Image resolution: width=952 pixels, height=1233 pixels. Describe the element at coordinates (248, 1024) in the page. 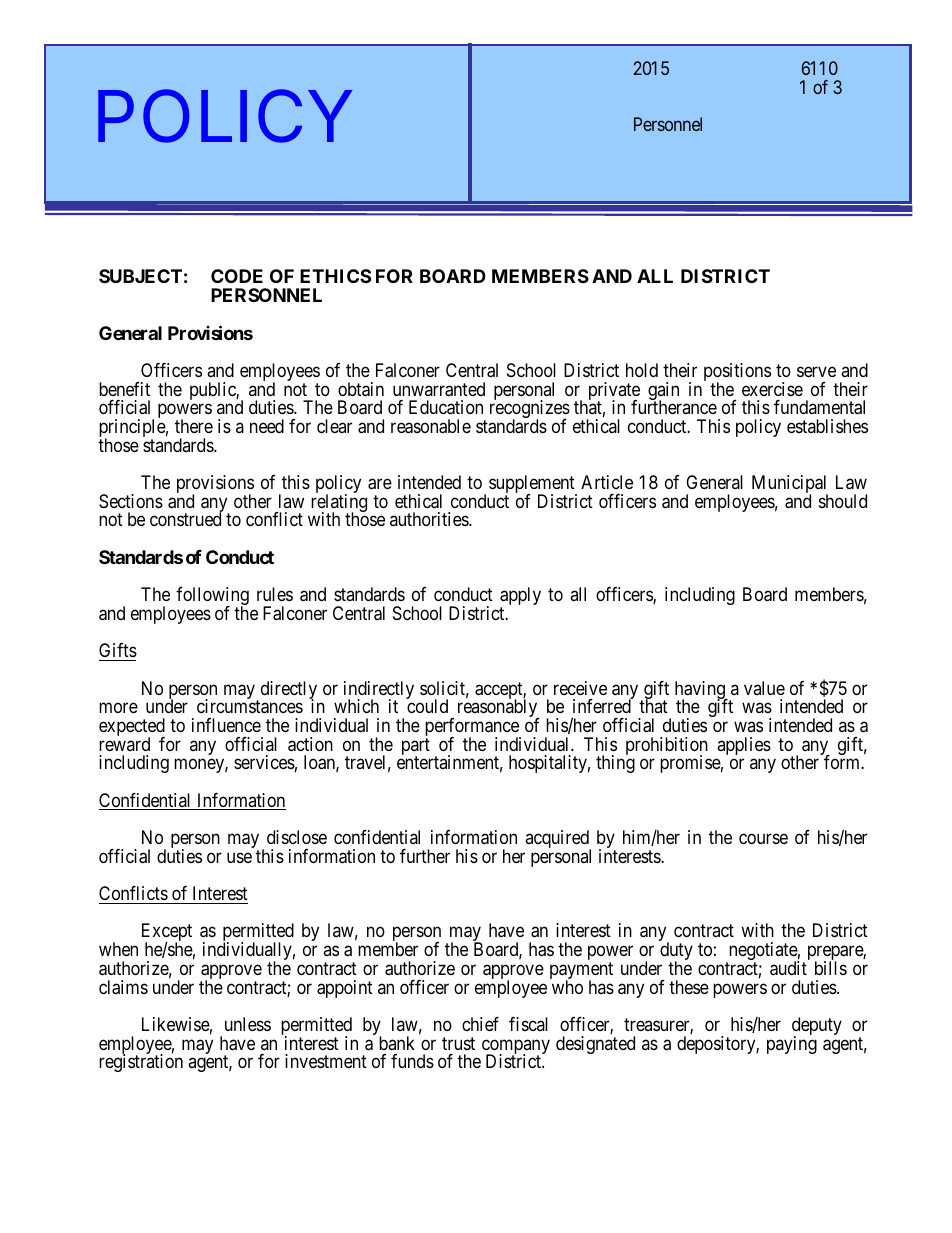

I see `unless` at that location.
